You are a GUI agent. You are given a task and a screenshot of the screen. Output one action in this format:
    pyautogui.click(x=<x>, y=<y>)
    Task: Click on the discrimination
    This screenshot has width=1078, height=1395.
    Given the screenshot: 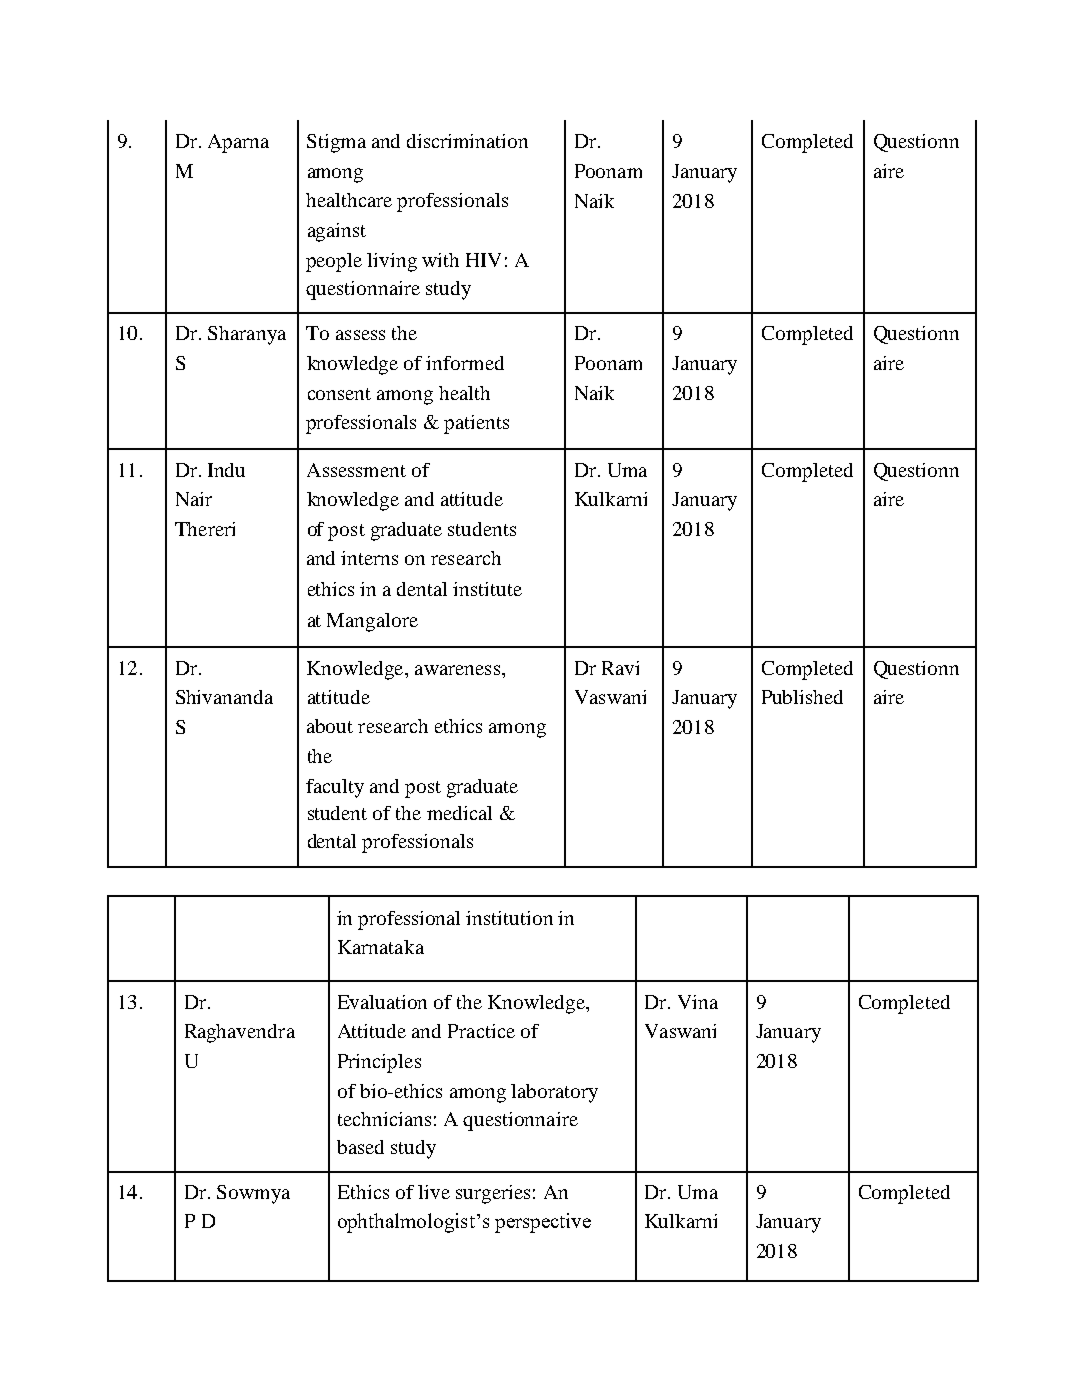 What is the action you would take?
    pyautogui.click(x=467, y=141)
